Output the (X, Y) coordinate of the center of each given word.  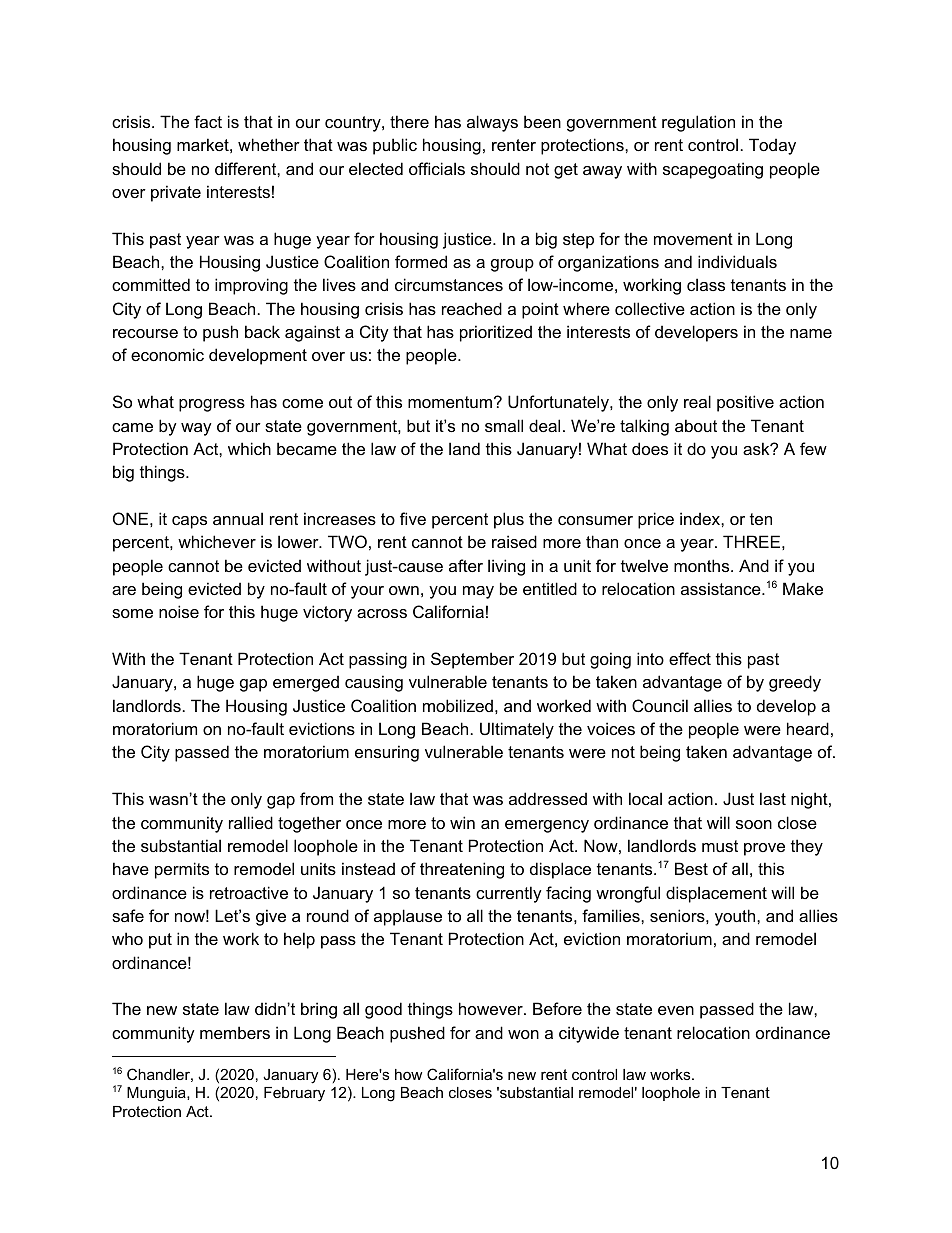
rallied (251, 822)
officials (437, 168)
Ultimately (517, 730)
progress (212, 405)
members (235, 1032)
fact (208, 121)
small (504, 425)
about (696, 425)
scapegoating (713, 170)
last (773, 798)
